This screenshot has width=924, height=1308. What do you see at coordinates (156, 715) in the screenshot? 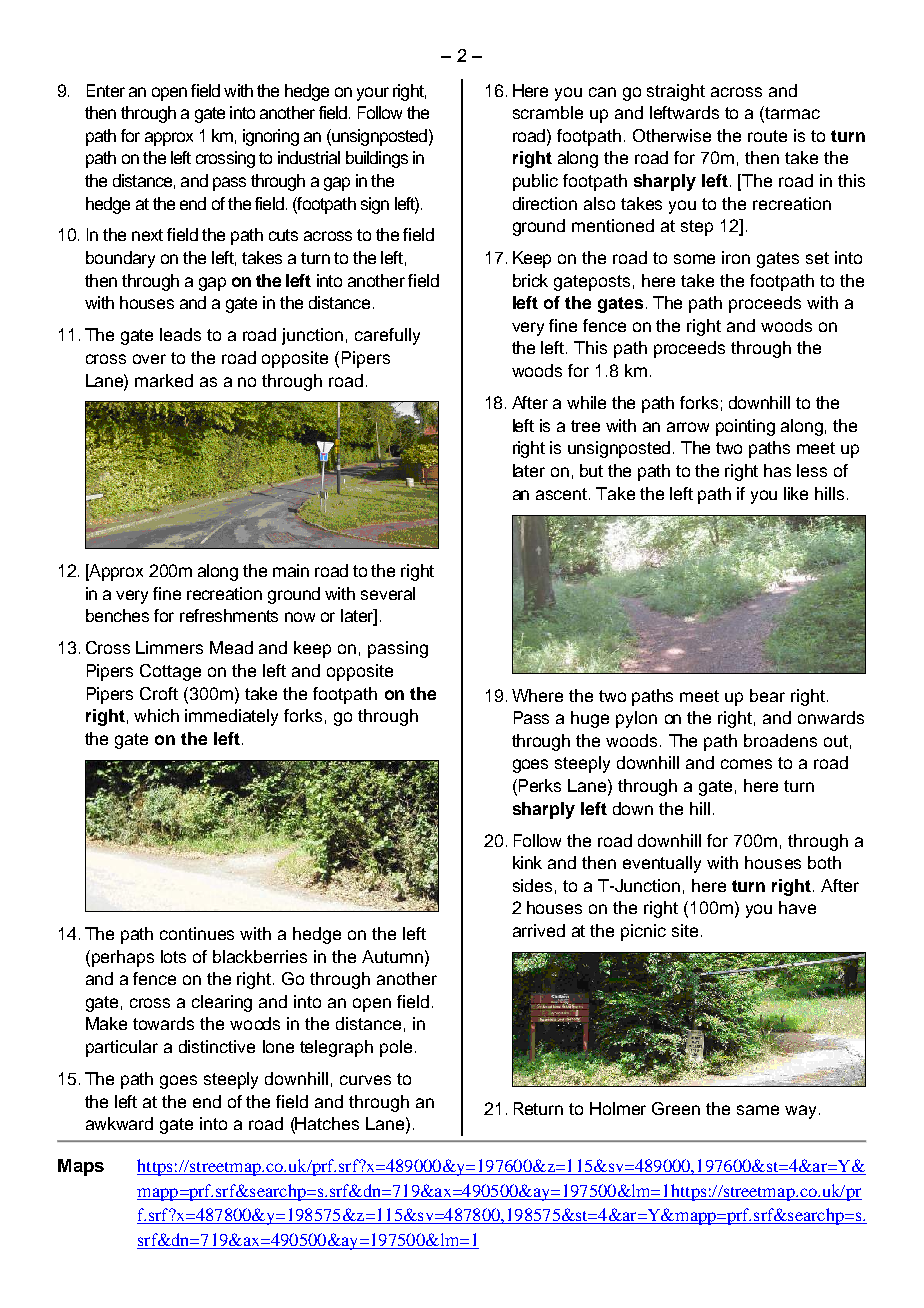
I see `which` at bounding box center [156, 715].
